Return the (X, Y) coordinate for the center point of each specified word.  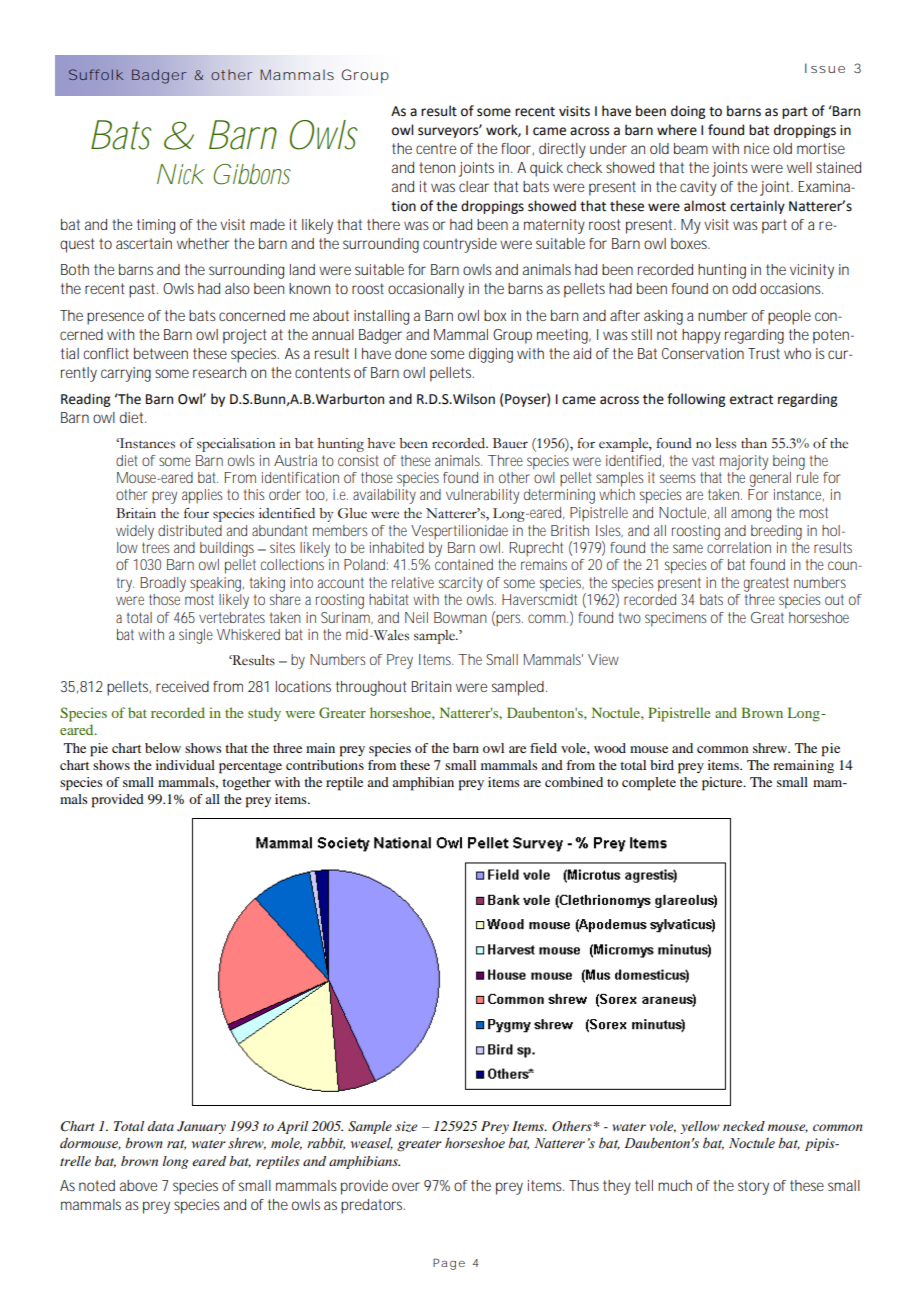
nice (756, 148)
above (138, 1185)
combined (574, 782)
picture (723, 784)
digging (491, 355)
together (246, 783)
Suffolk (96, 74)
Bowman (460, 617)
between (161, 353)
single (196, 636)
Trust (764, 353)
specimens (676, 619)
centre (436, 148)
